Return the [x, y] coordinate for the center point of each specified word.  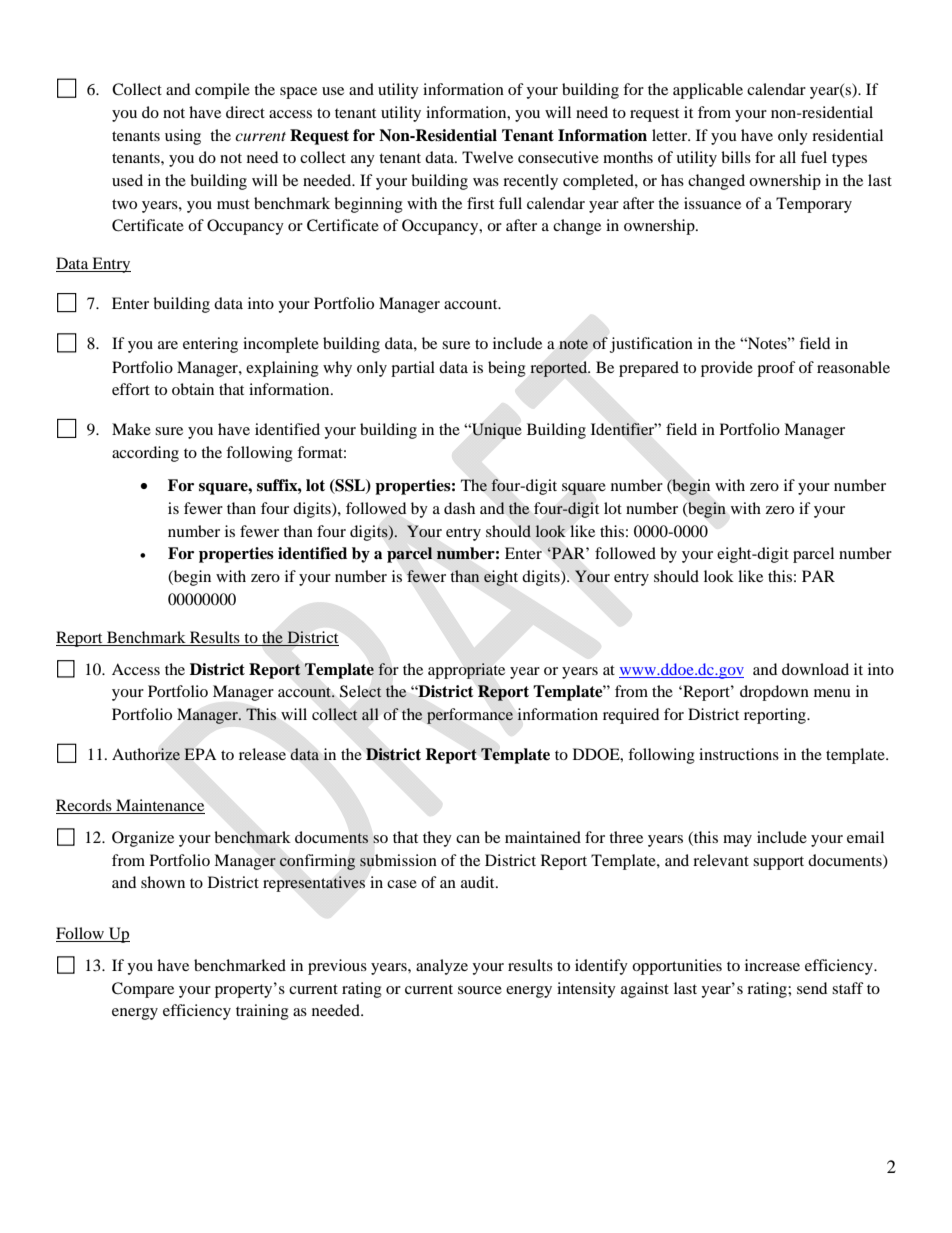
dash [459, 508]
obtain [193, 389]
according [145, 454]
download [815, 669]
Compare [143, 990]
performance [470, 716]
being [507, 369]
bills [736, 157]
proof [776, 369]
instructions [739, 754]
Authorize [146, 754]
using [183, 137]
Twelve [487, 157]
